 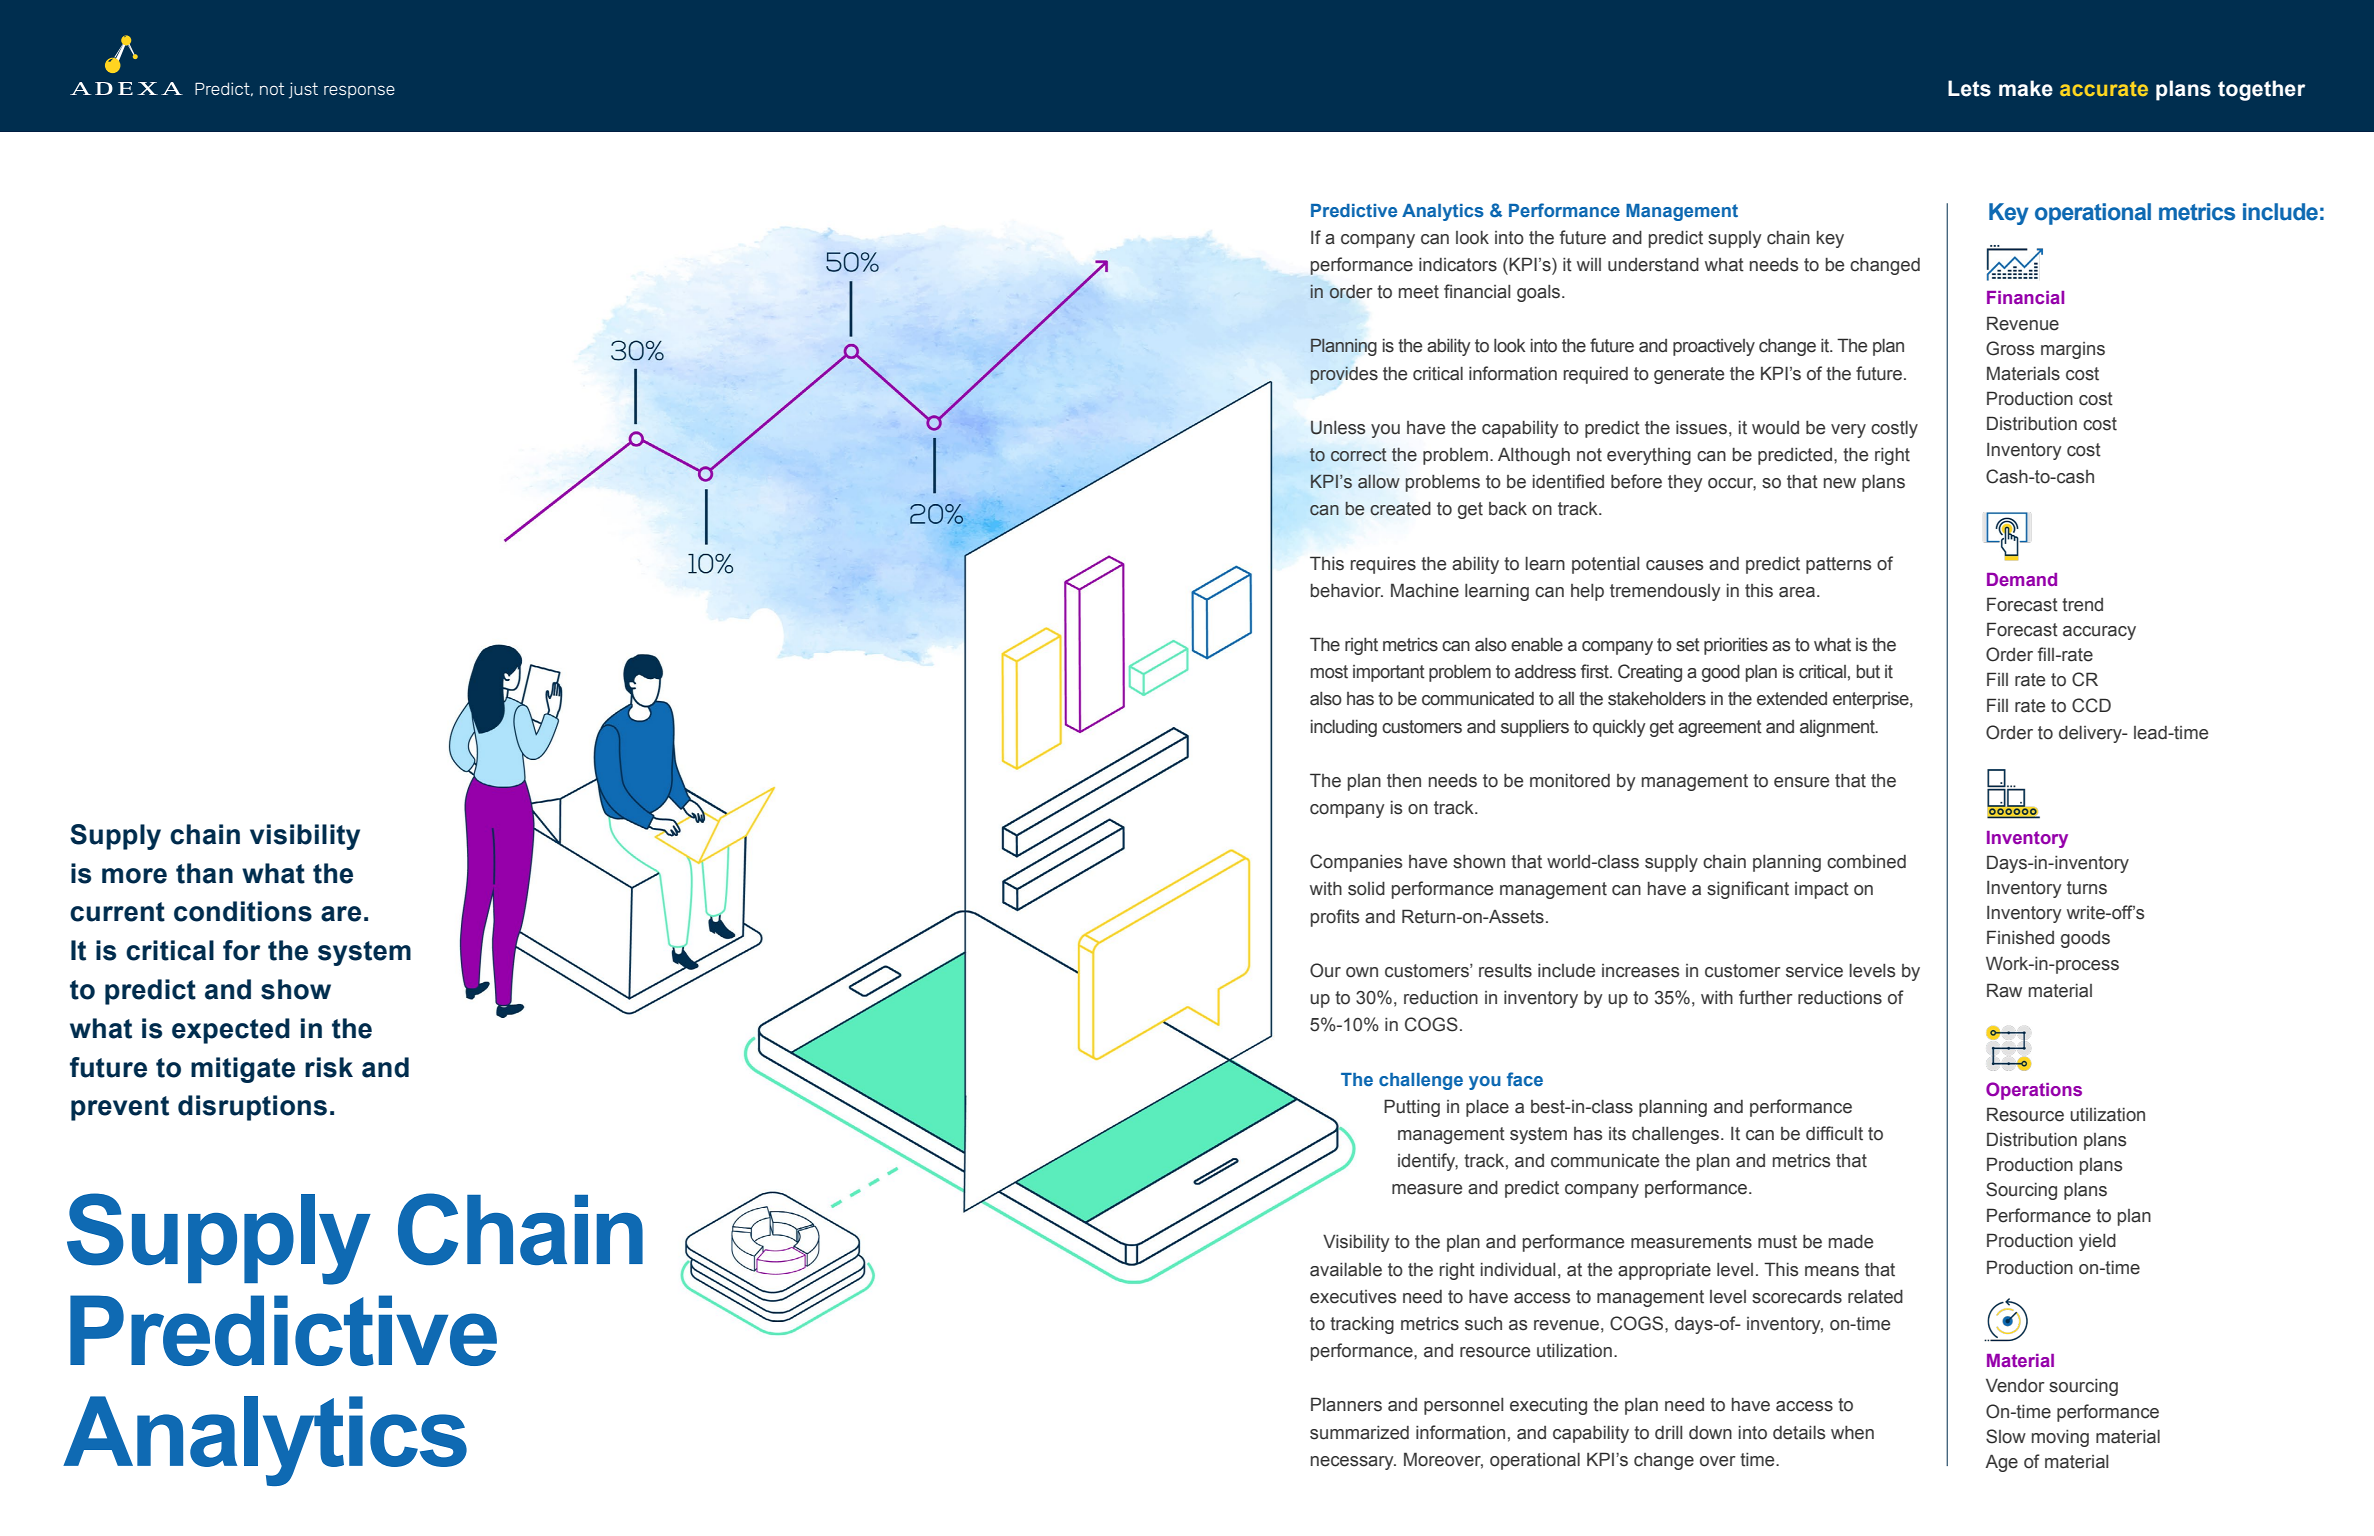 What do you see at coordinates (1801, 782) in the screenshot?
I see `ensure` at bounding box center [1801, 782].
